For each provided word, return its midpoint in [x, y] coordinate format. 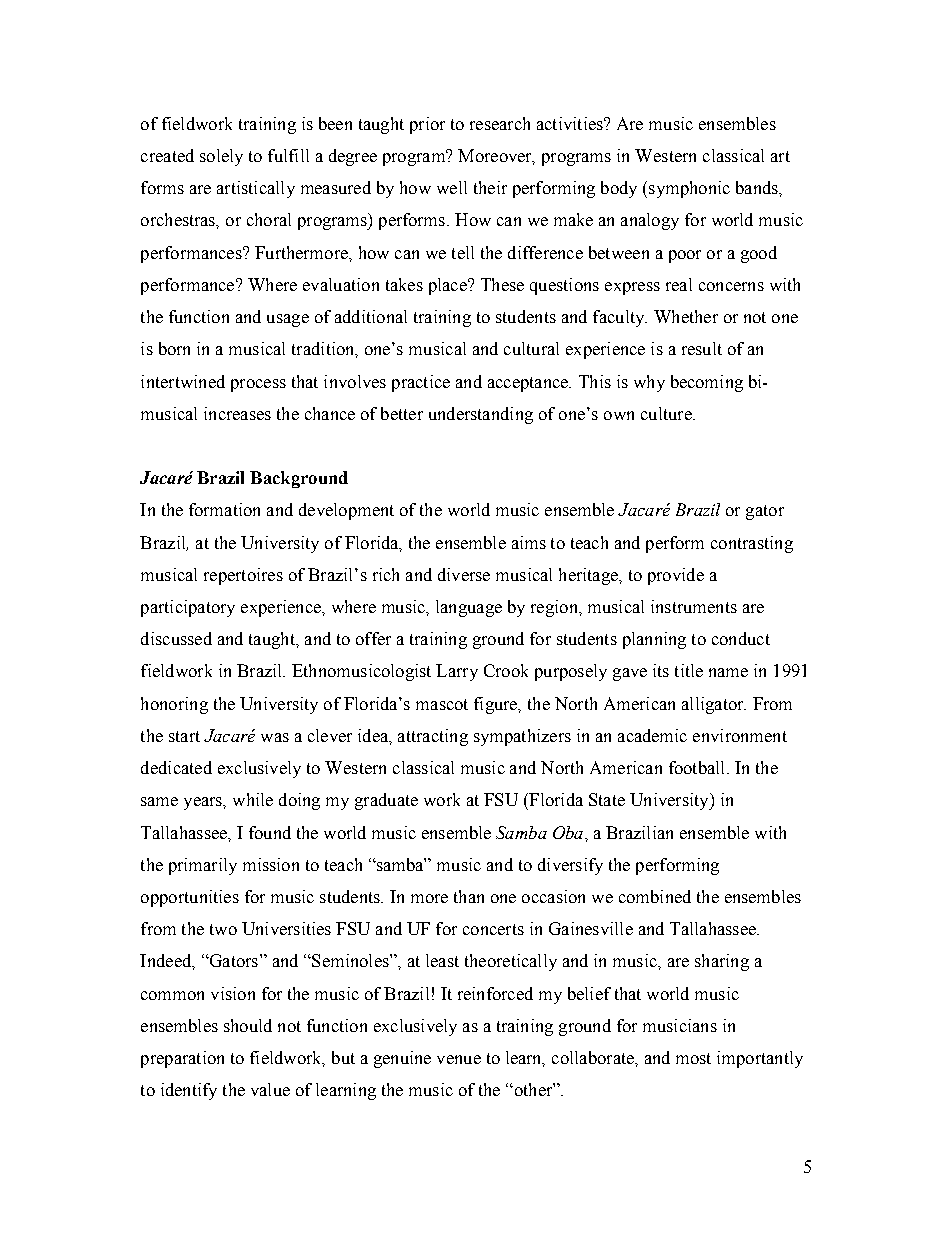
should [248, 1025]
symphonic [689, 189]
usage [288, 320]
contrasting [752, 544]
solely [221, 157]
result [702, 348]
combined [655, 896]
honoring [174, 705]
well [452, 187]
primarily [203, 866]
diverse [464, 574]
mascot [442, 704]
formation [224, 509]
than [469, 896]
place [449, 286]
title [689, 670]
